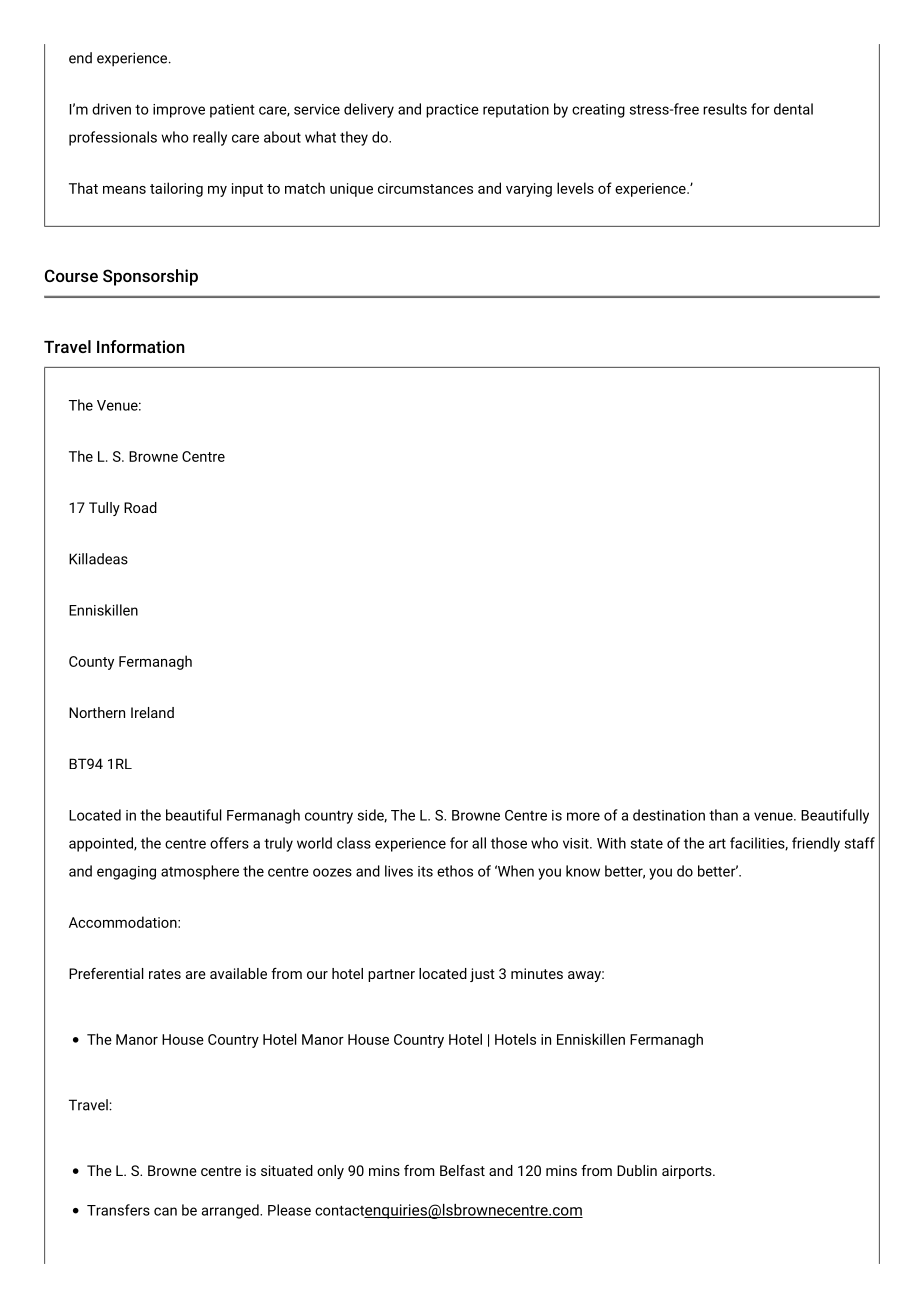  What do you see at coordinates (575, 188) in the page?
I see `levels` at bounding box center [575, 188].
